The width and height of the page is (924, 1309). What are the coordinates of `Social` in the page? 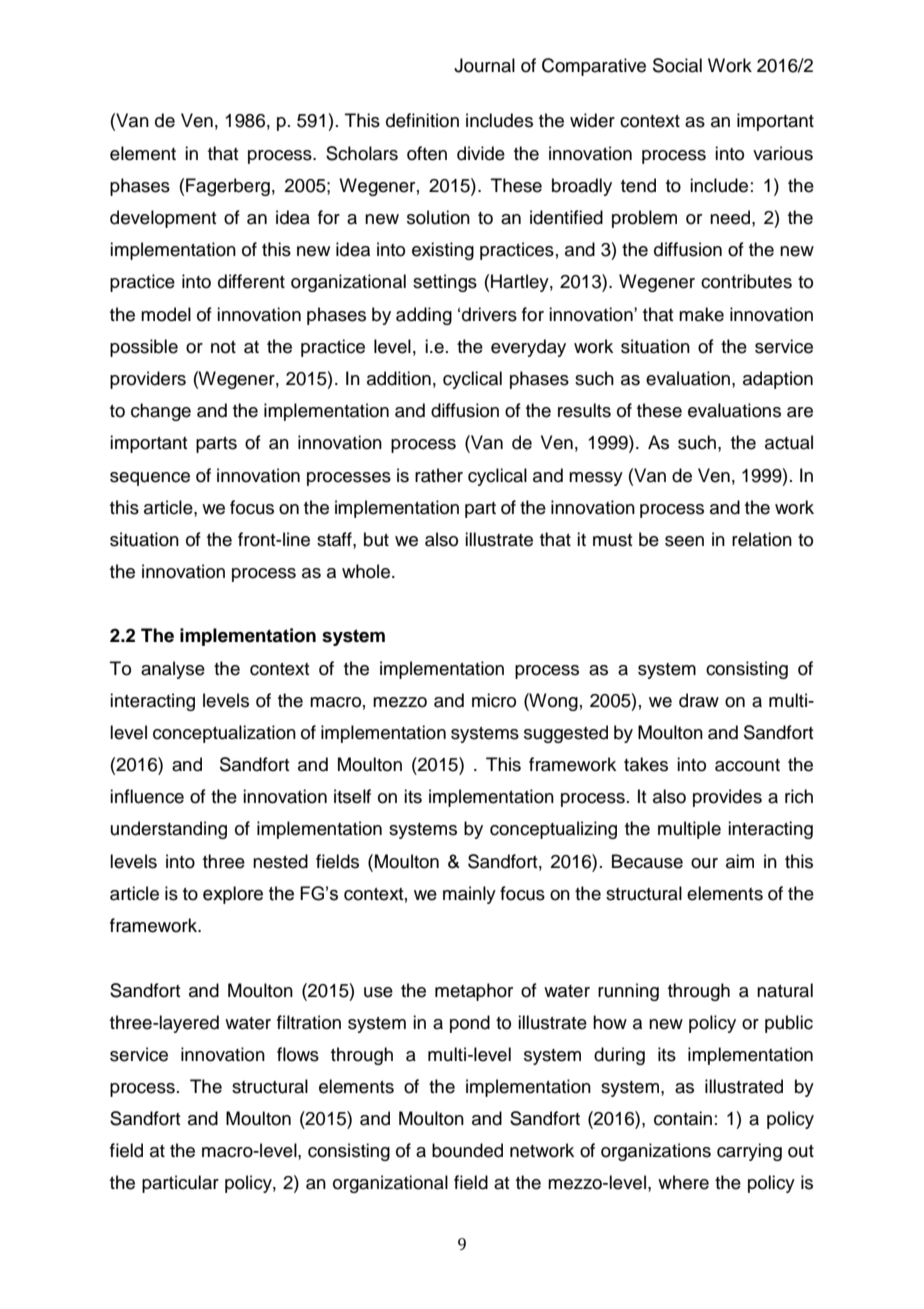 It's located at (677, 65).
